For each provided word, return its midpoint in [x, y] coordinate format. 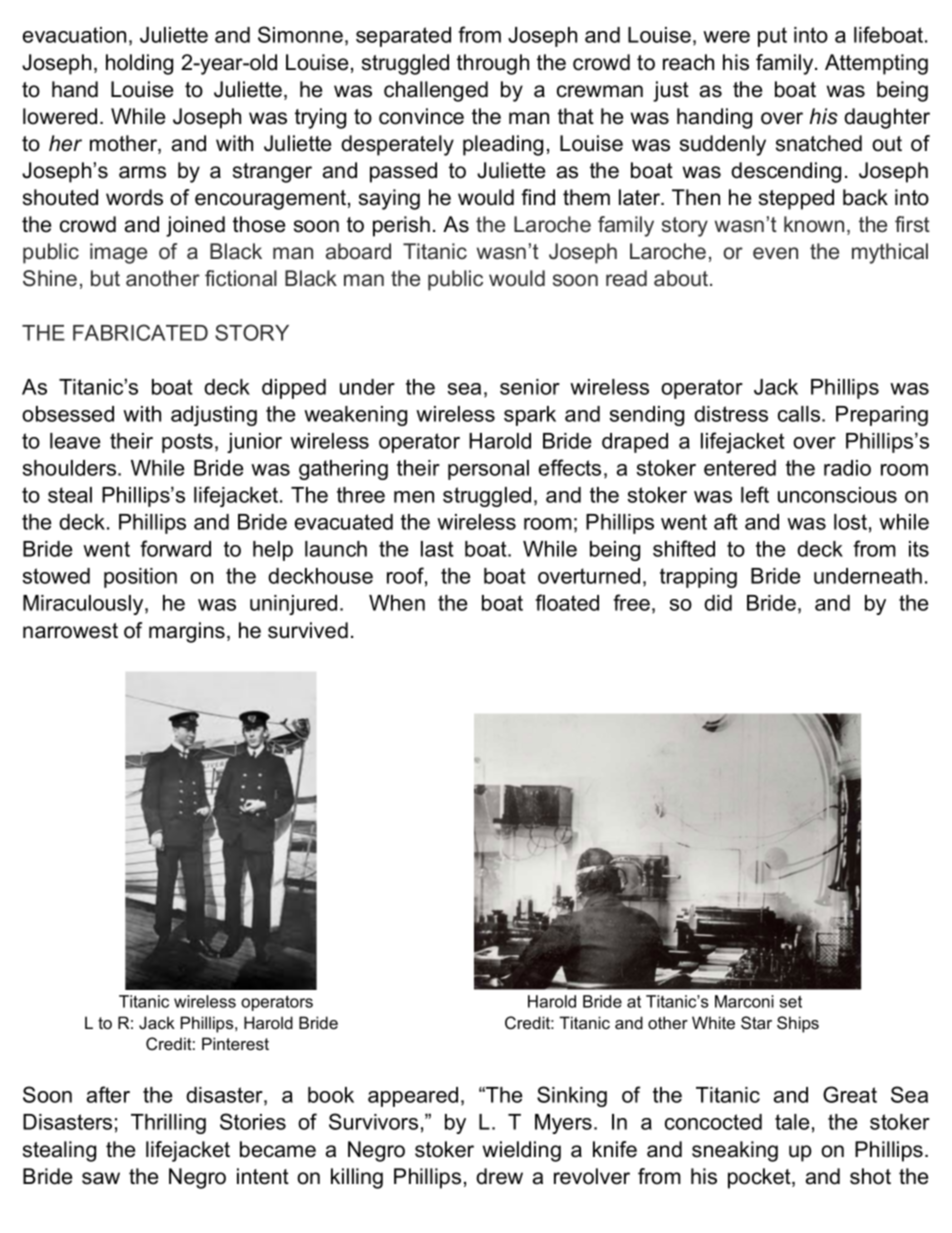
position [140, 578]
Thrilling [168, 1124]
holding [139, 64]
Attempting [876, 64]
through [493, 64]
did [718, 603]
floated [567, 602]
